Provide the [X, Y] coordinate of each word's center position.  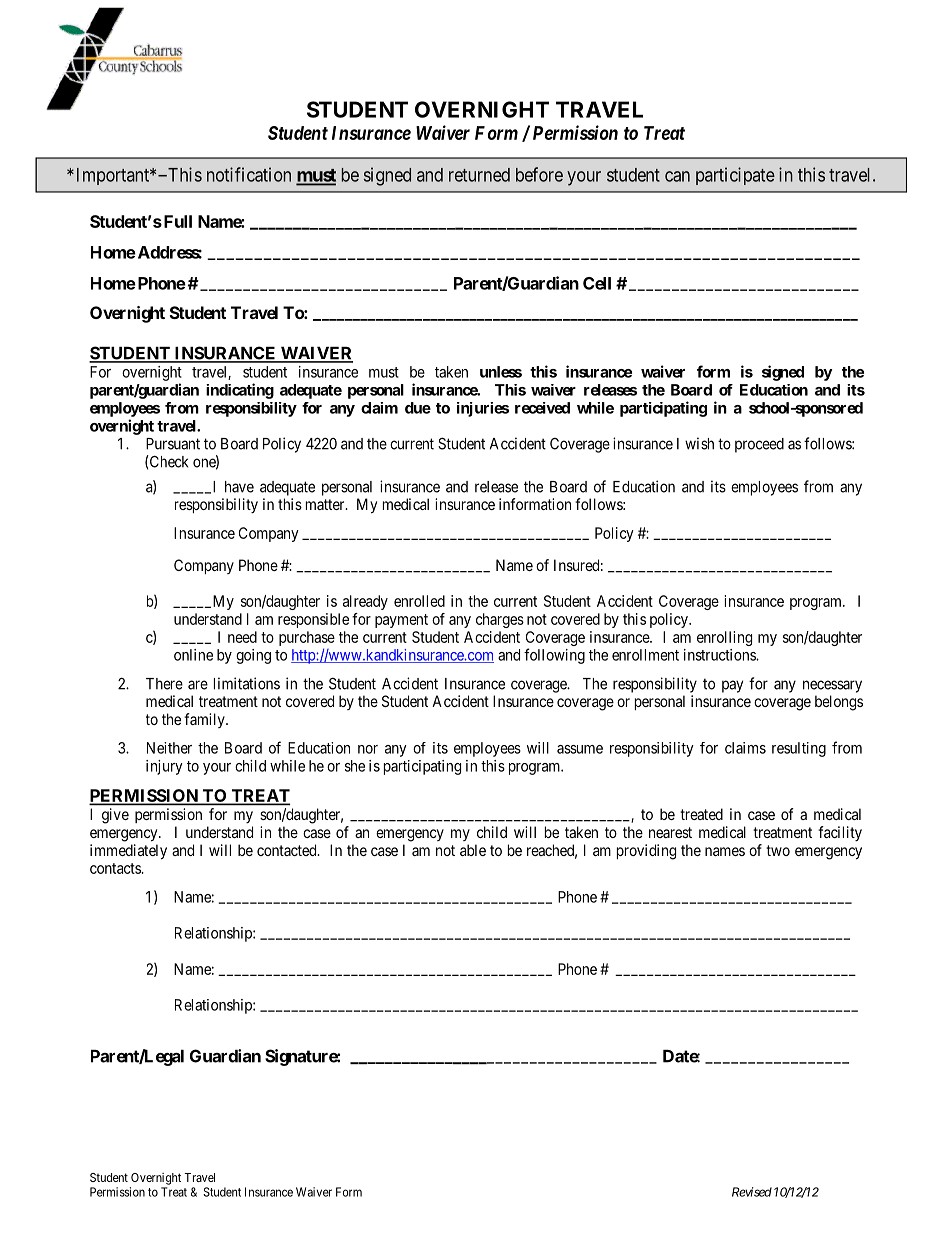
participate [735, 176]
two [778, 850]
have [239, 487]
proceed [759, 445]
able [473, 850]
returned [479, 175]
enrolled [419, 601]
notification [249, 174]
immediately [128, 852]
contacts [116, 868]
